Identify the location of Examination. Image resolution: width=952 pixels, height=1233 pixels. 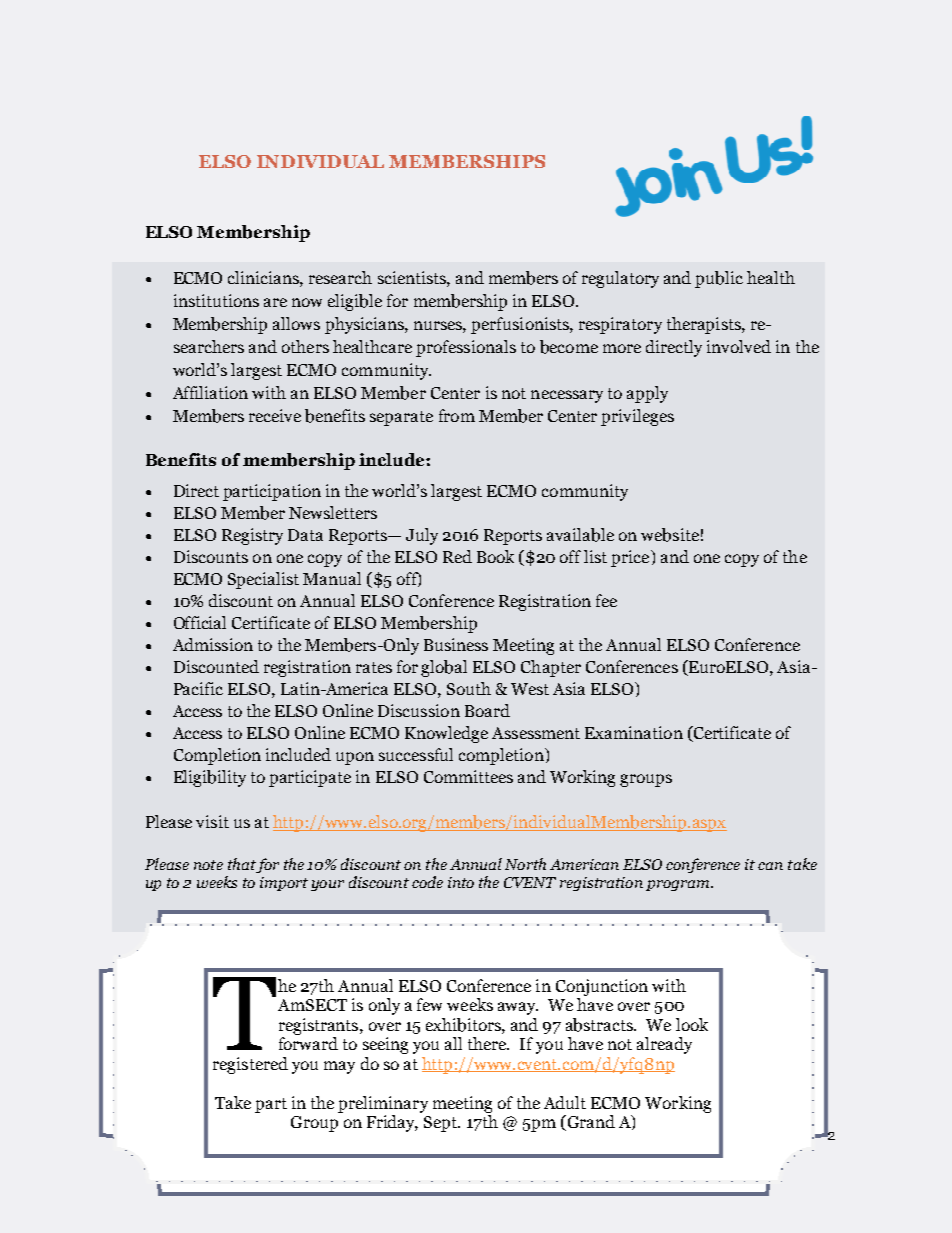
(634, 732).
